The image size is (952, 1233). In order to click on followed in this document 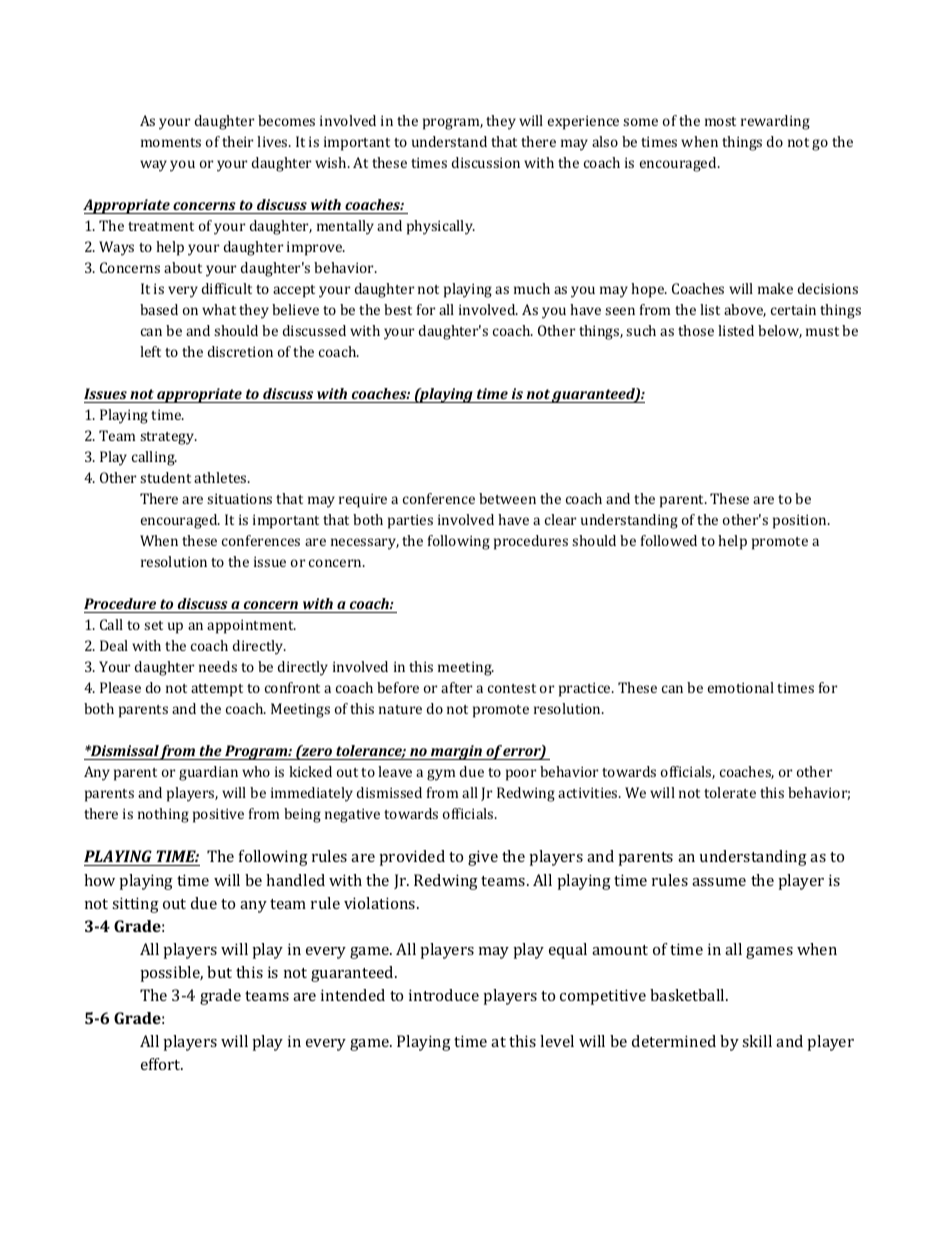, I will do `click(669, 540)`.
